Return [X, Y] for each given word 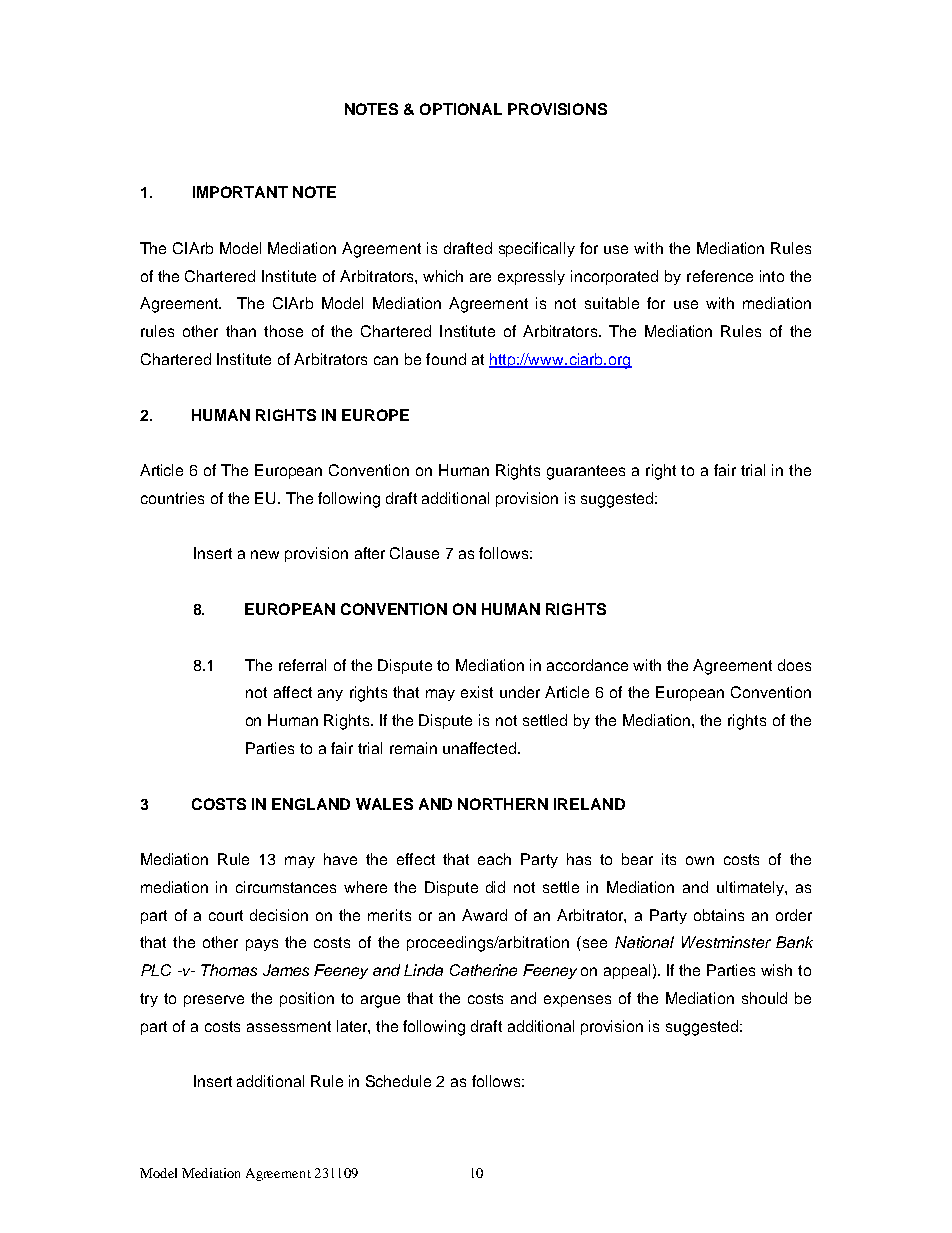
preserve [214, 1001]
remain [413, 748]
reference [720, 276]
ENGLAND [311, 804]
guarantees [586, 472]
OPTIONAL [461, 109]
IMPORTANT [240, 192]
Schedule [398, 1081]
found [446, 359]
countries [172, 498]
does [794, 665]
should [764, 998]
